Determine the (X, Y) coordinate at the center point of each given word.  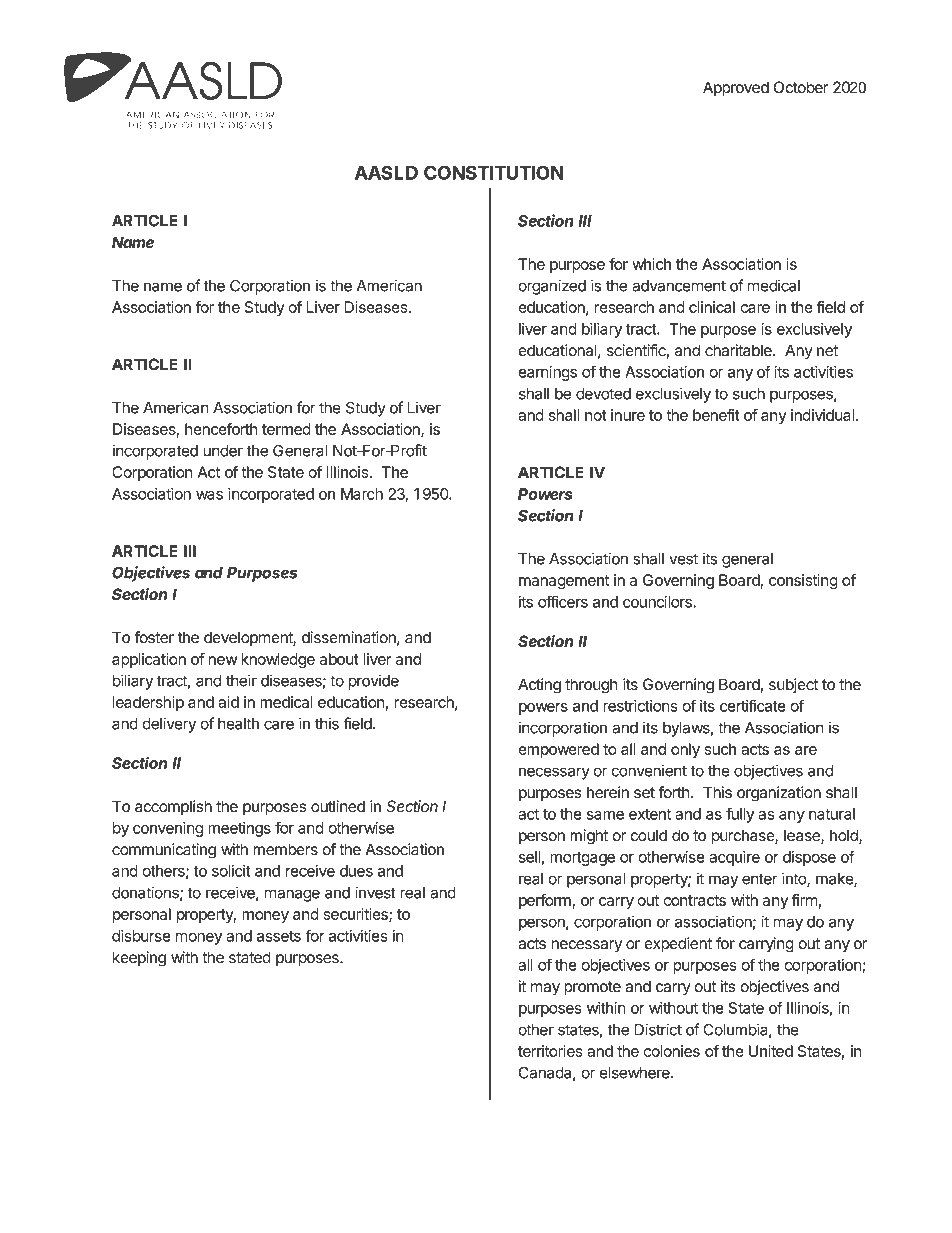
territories (550, 1051)
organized (552, 287)
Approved (736, 89)
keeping (139, 959)
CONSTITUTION (494, 172)
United (771, 1051)
